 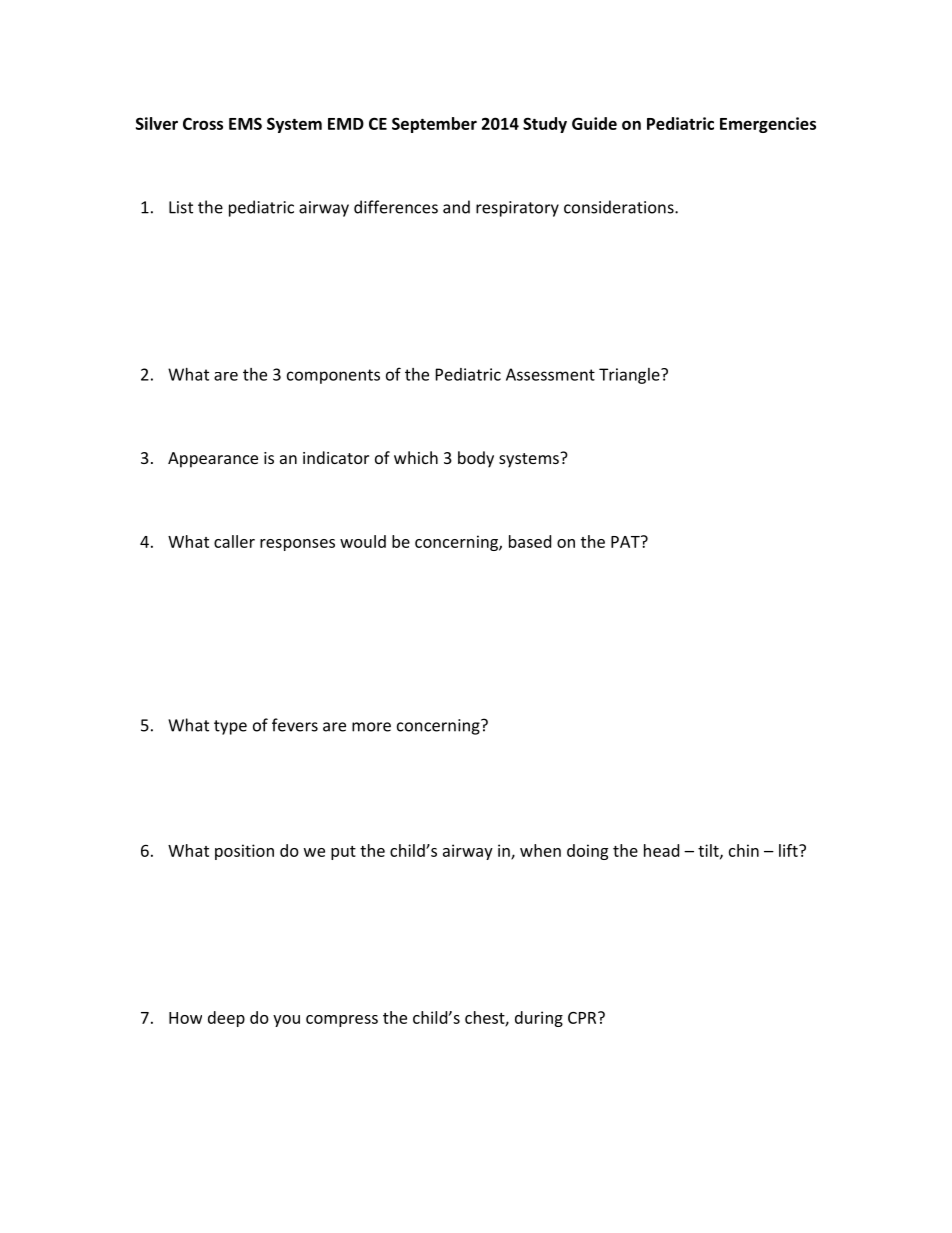 I want to click on deep, so click(x=226, y=1019).
